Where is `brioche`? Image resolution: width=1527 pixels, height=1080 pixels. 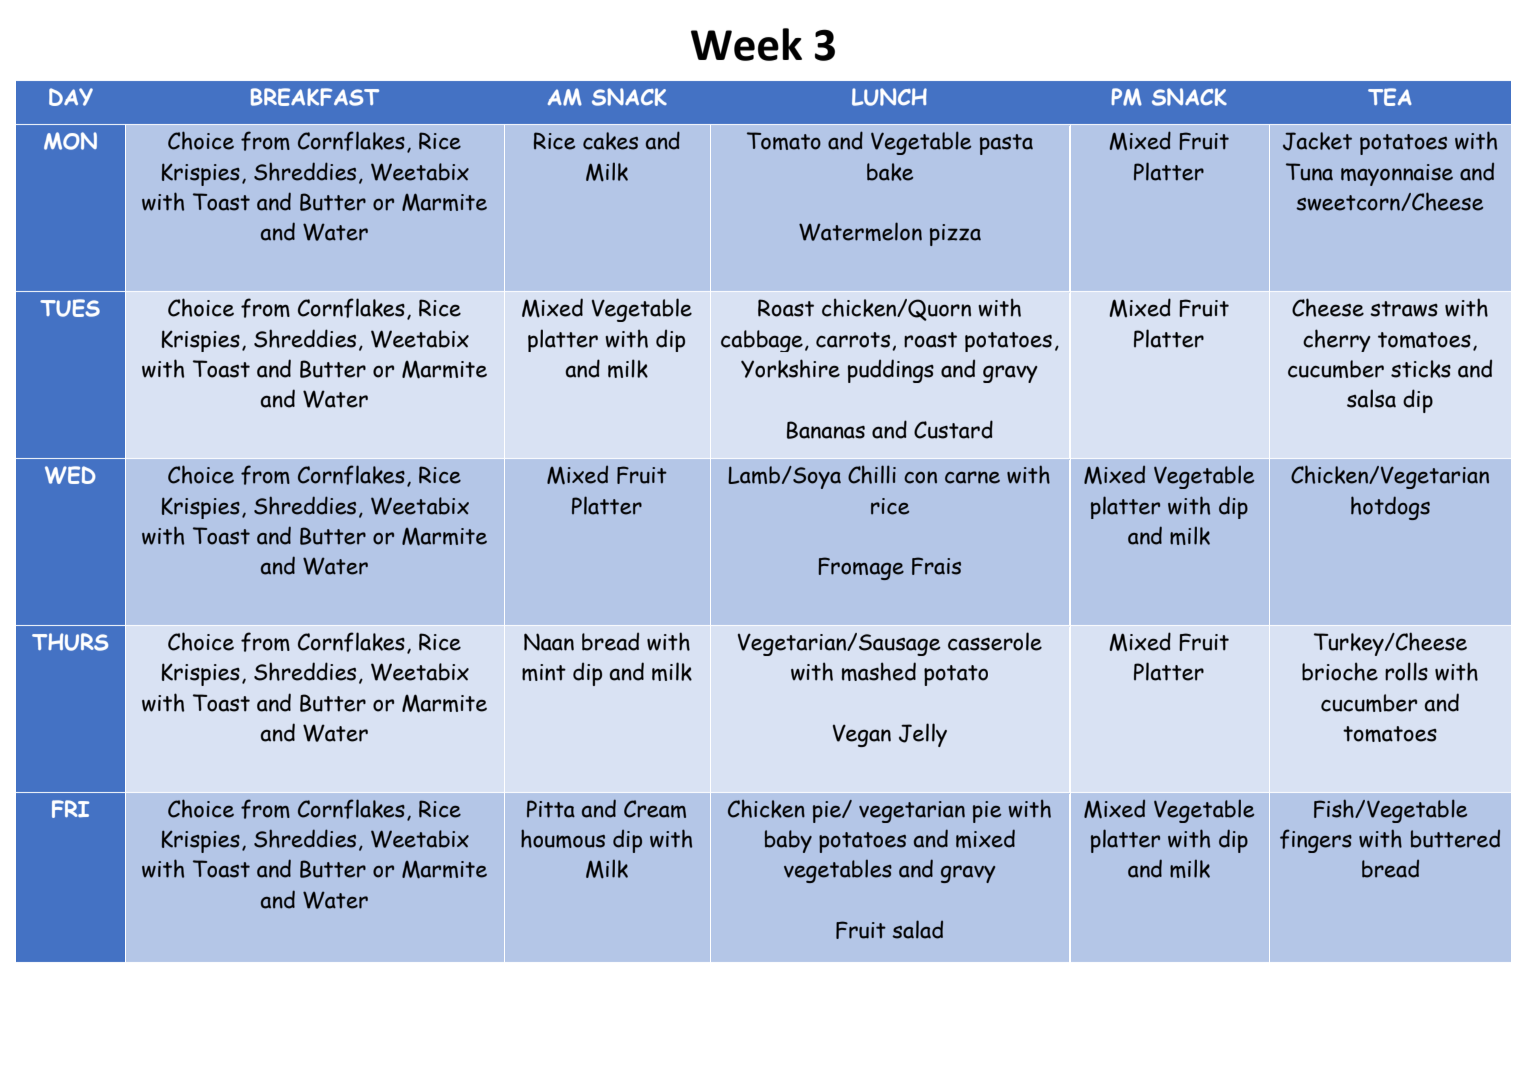 brioche is located at coordinates (1340, 671).
